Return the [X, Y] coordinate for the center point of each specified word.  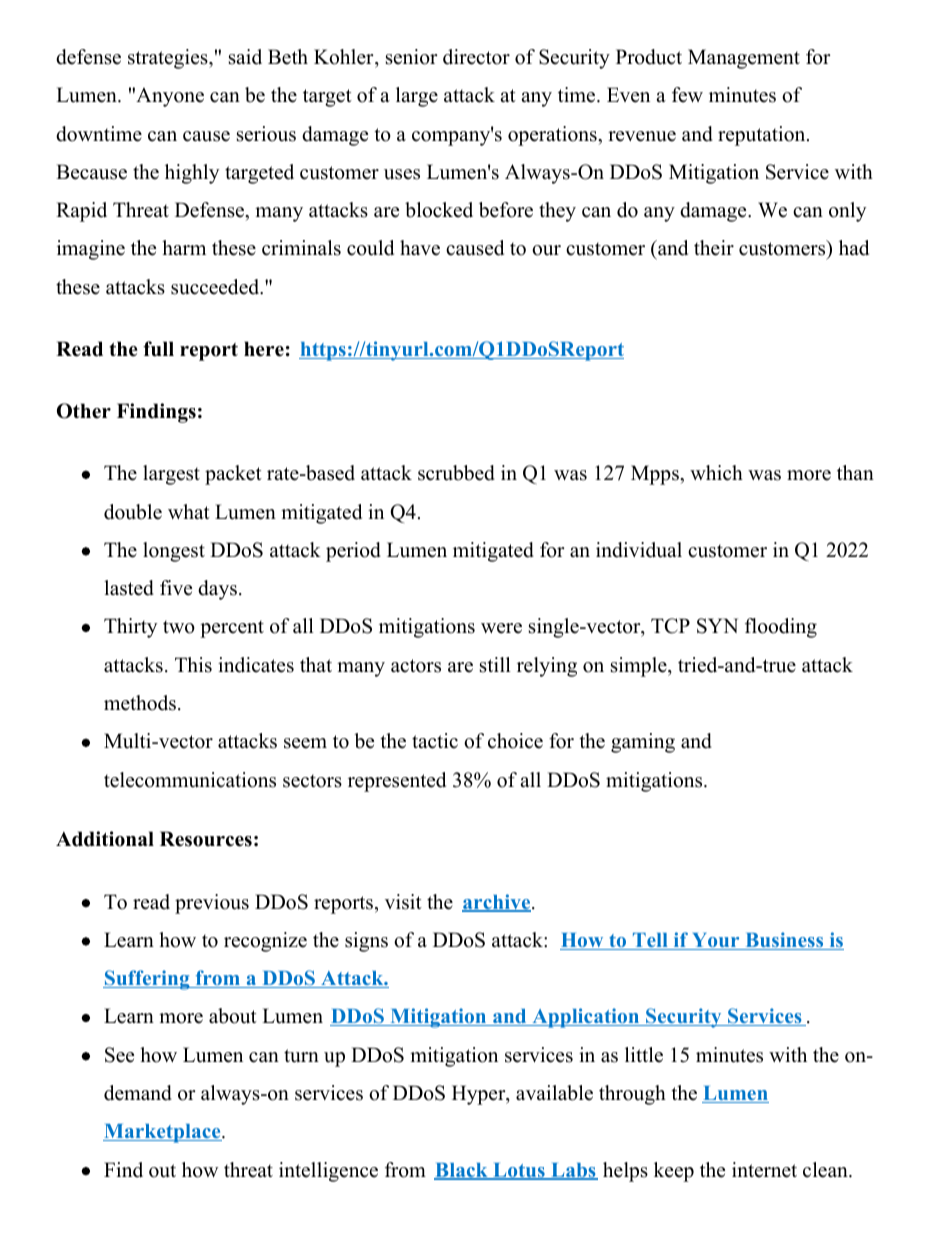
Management [744, 59]
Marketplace [163, 1133]
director [476, 57]
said [245, 57]
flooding [781, 628]
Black [462, 1171]
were [501, 628]
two [179, 627]
